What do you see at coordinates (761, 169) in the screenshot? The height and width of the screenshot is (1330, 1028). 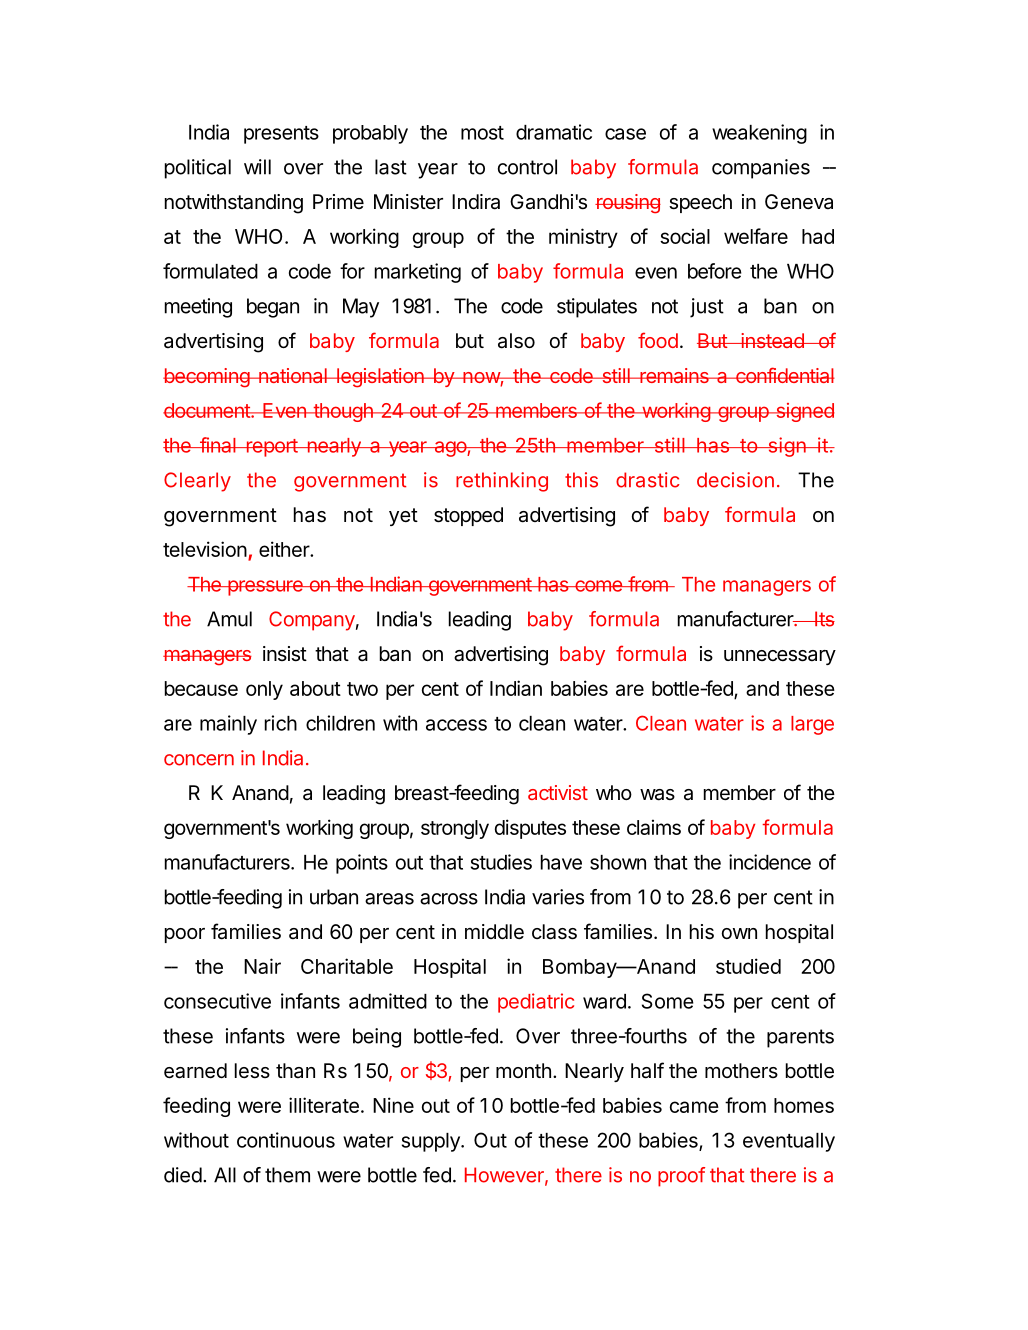 I see `companies` at bounding box center [761, 169].
